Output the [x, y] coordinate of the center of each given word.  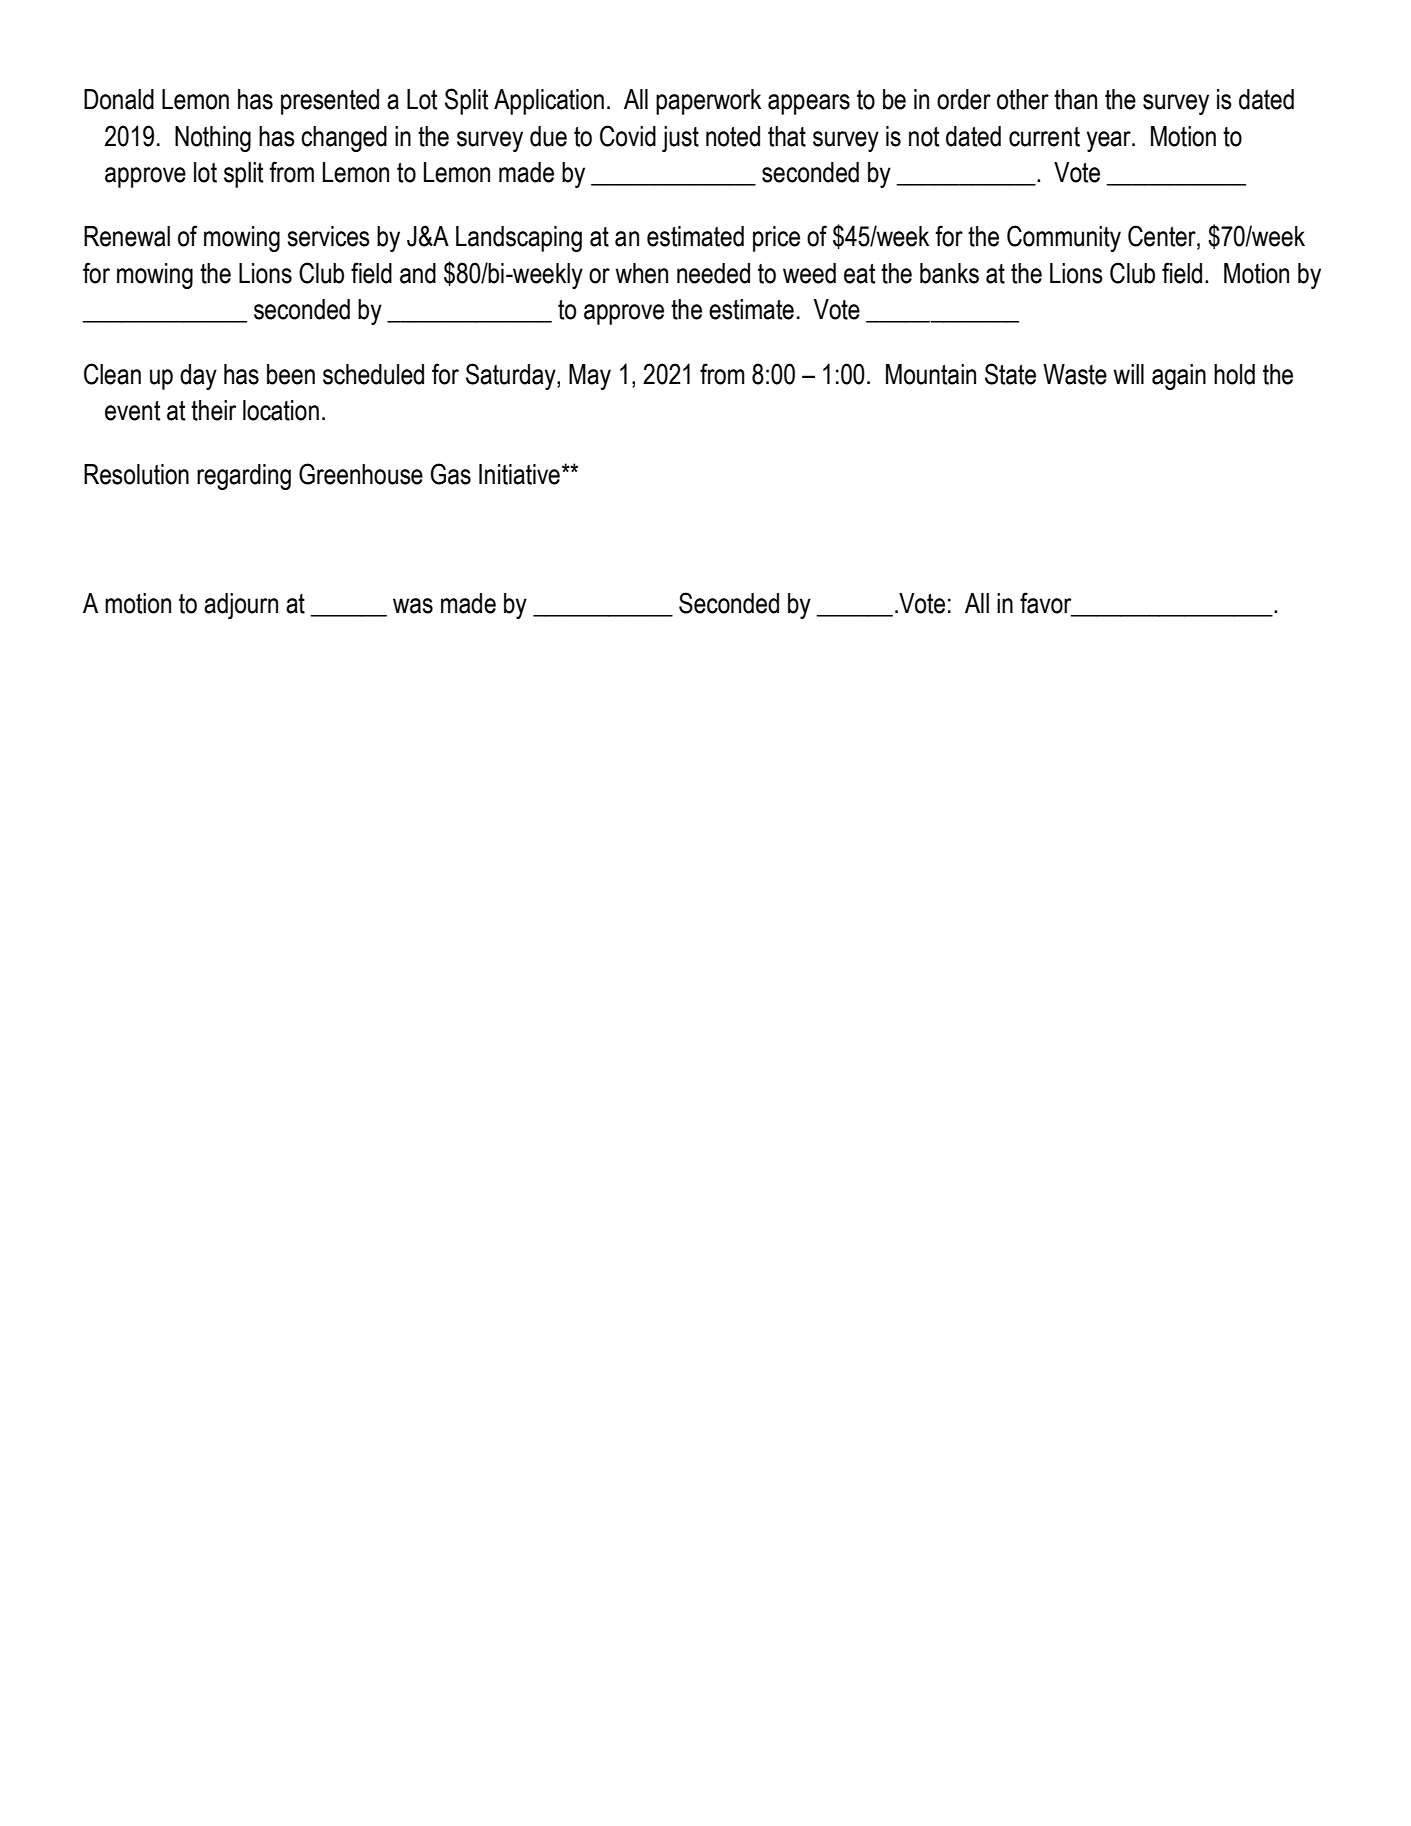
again [1179, 377]
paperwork [708, 102]
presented [330, 102]
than [1075, 99]
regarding [244, 477]
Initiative [519, 474]
